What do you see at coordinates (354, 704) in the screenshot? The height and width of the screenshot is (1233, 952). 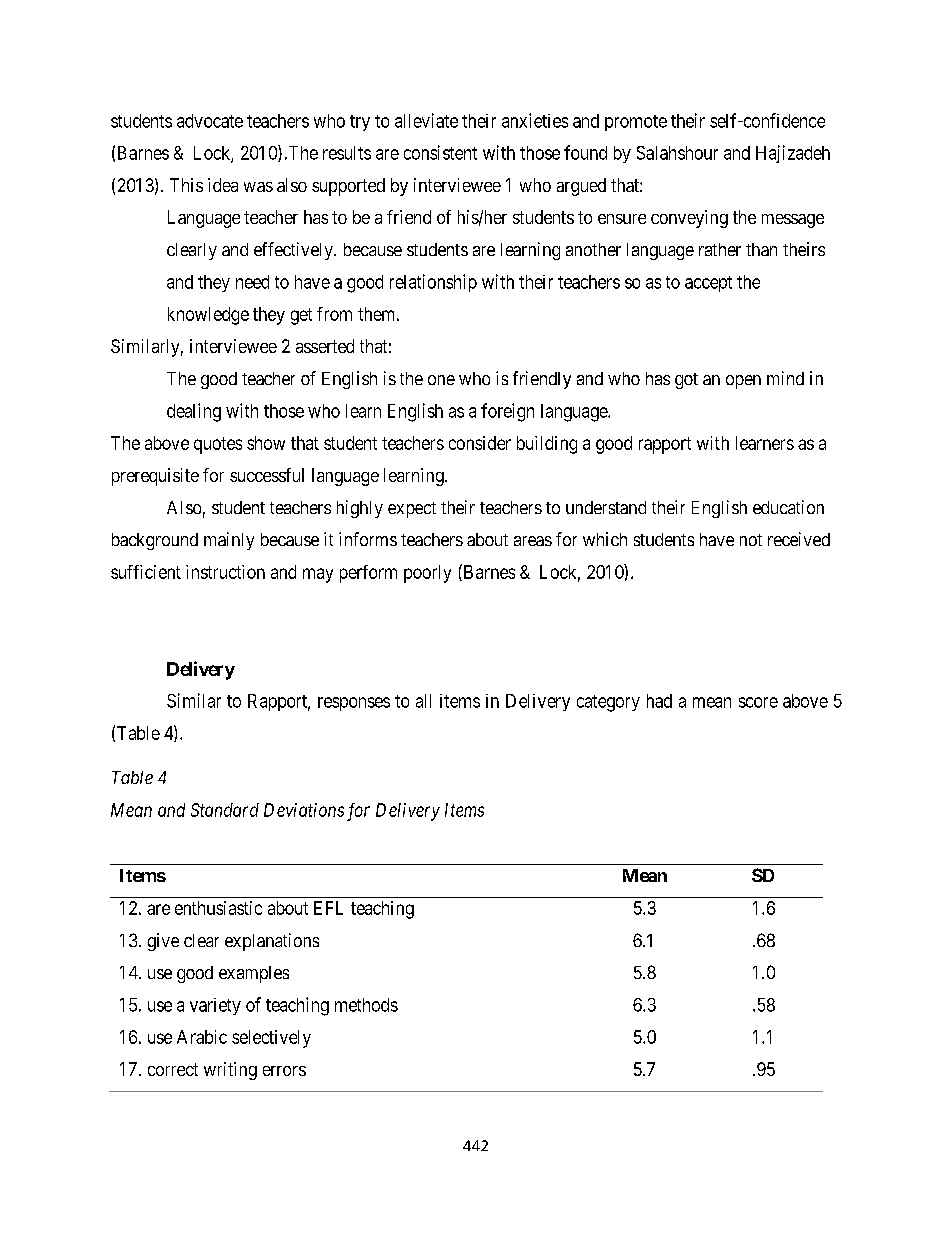 I see `responses` at bounding box center [354, 704].
